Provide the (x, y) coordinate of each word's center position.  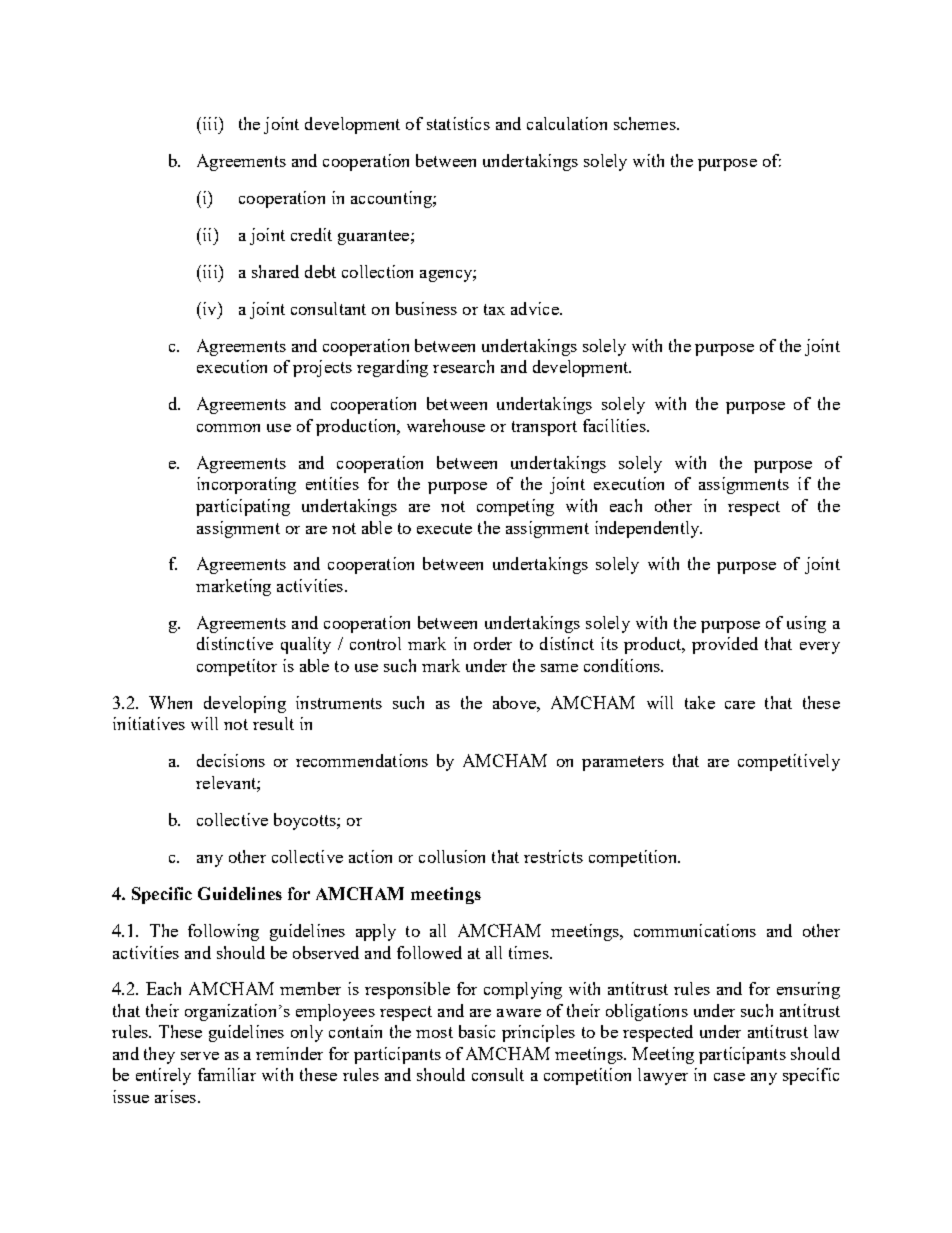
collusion (452, 856)
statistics (458, 123)
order (493, 643)
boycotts (306, 821)
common (228, 428)
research (463, 366)
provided (725, 645)
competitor (237, 667)
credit (311, 234)
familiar (227, 1074)
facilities (615, 425)
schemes (646, 123)
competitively (789, 762)
